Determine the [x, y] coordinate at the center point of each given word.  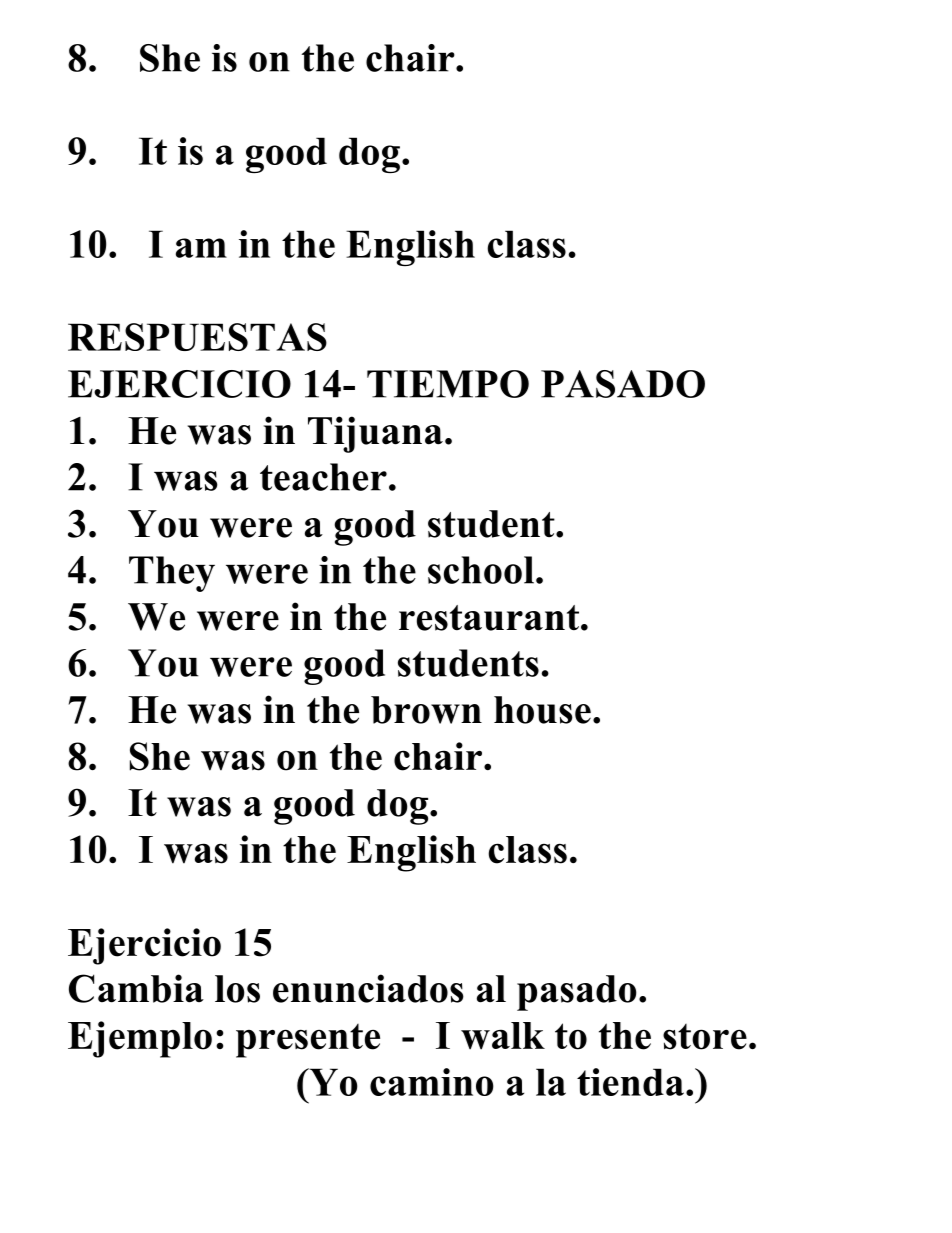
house [542, 710]
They [172, 574]
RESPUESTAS [197, 337]
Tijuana [375, 434]
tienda [630, 1082]
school [481, 570]
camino [432, 1082]
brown [426, 710]
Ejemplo [140, 1039]
